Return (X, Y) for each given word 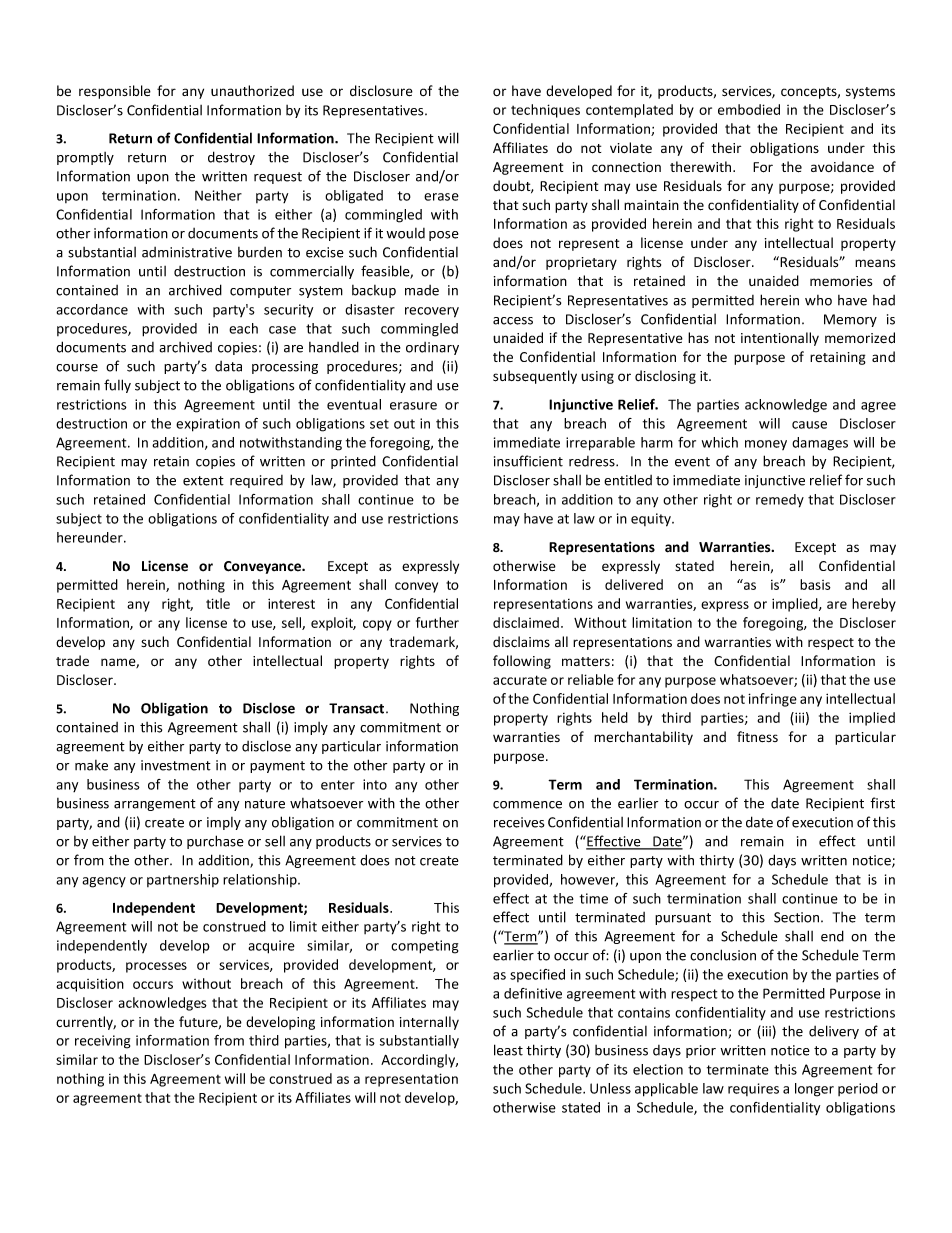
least (508, 1050)
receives (519, 822)
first (882, 803)
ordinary (432, 348)
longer (814, 1090)
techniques (545, 111)
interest (291, 603)
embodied (749, 109)
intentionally (780, 339)
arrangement (155, 805)
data (228, 366)
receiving (102, 1042)
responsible (115, 92)
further (437, 622)
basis (815, 584)
